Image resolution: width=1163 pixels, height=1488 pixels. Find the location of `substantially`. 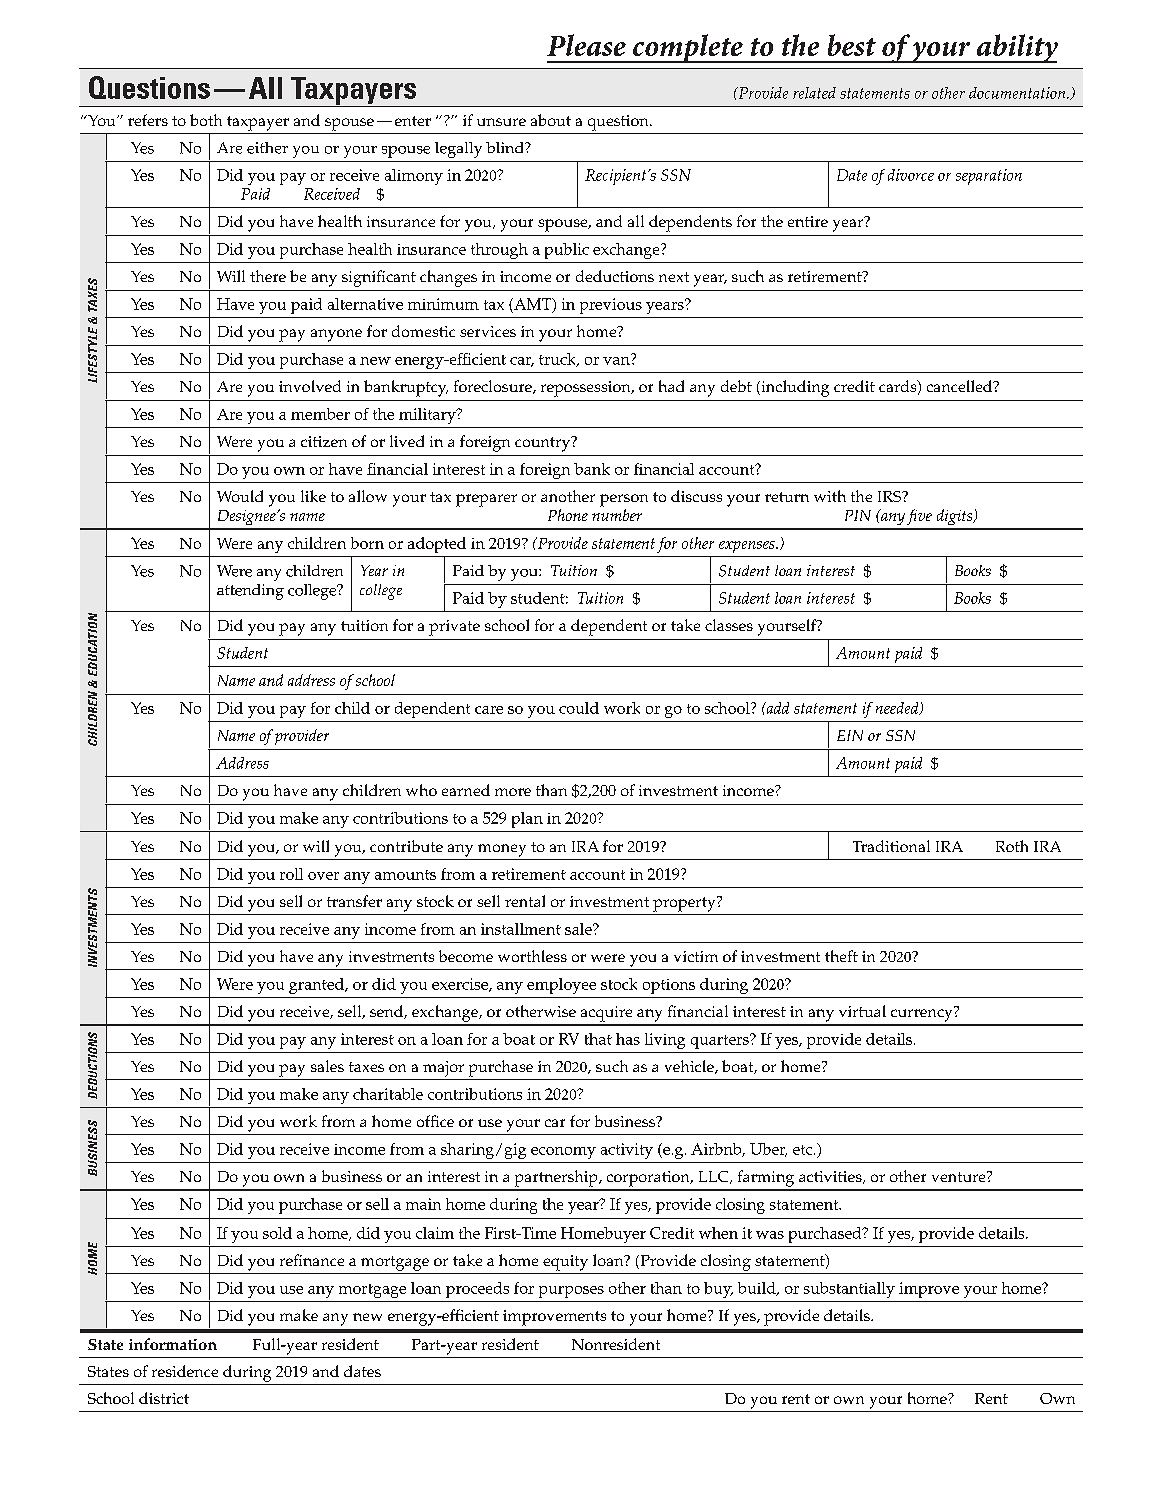

substantially is located at coordinates (849, 1290).
